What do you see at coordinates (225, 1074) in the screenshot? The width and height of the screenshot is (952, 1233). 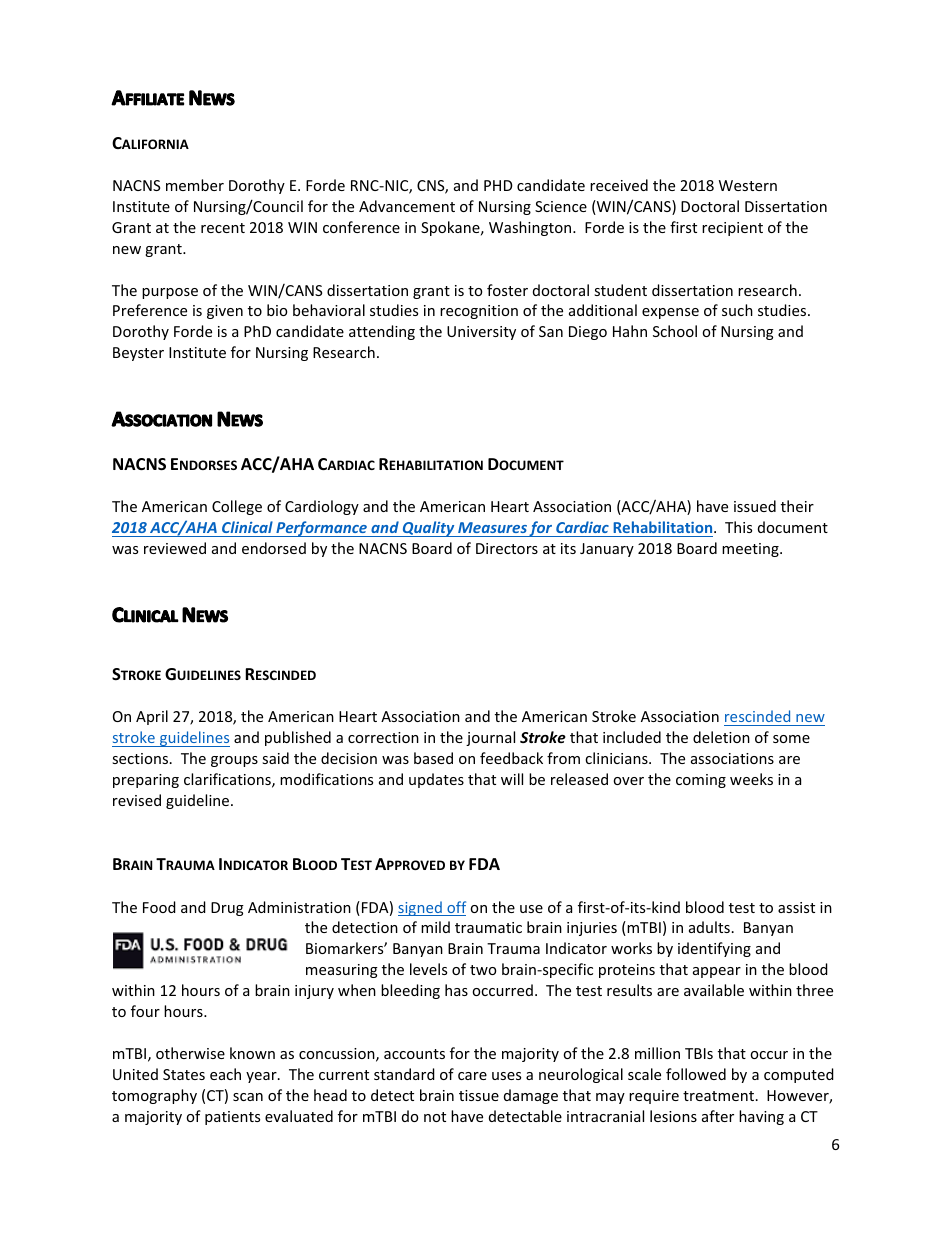 I see `each` at bounding box center [225, 1074].
